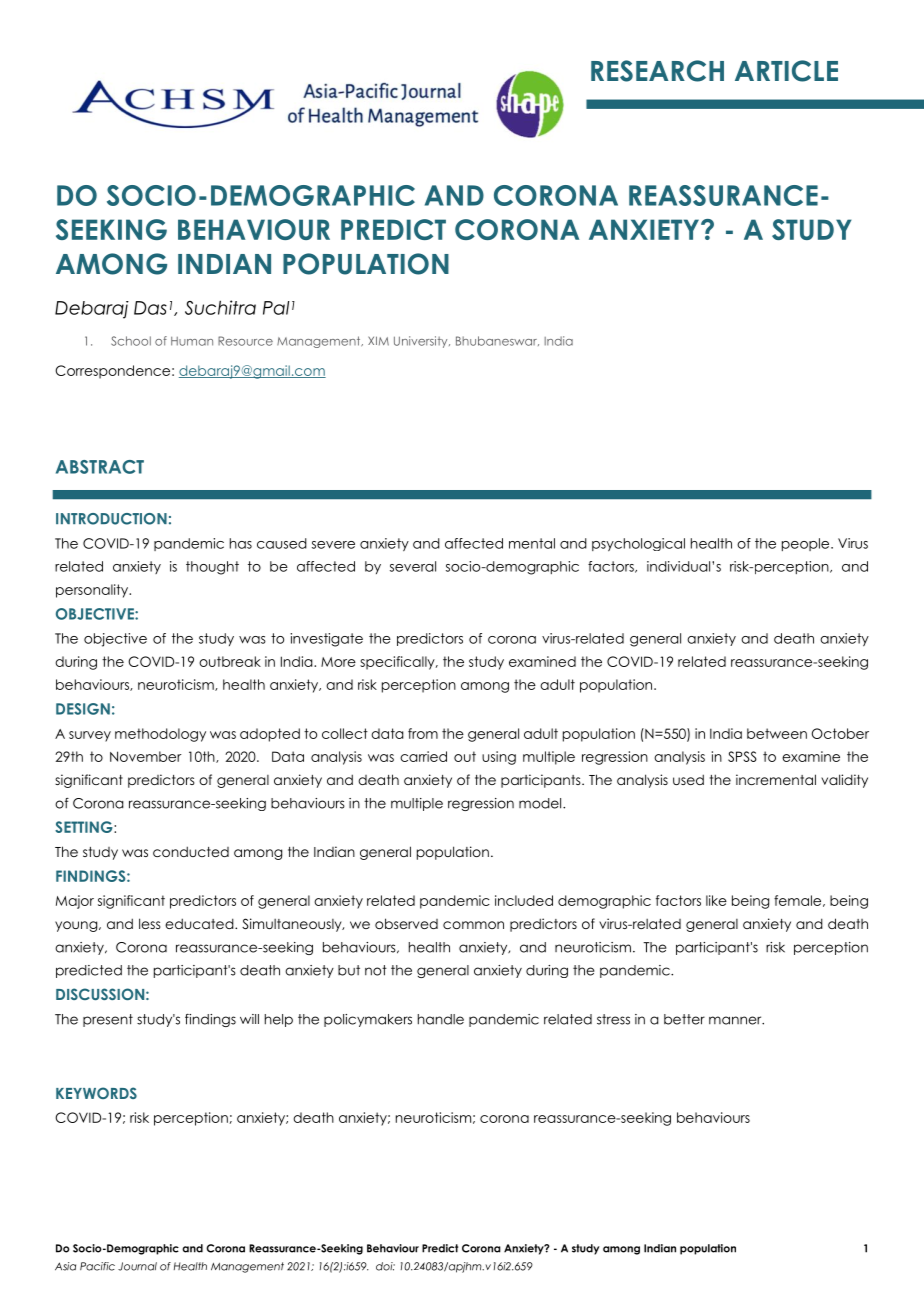 Image resolution: width=924 pixels, height=1308 pixels. What do you see at coordinates (716, 900) in the screenshot?
I see `like` at bounding box center [716, 900].
